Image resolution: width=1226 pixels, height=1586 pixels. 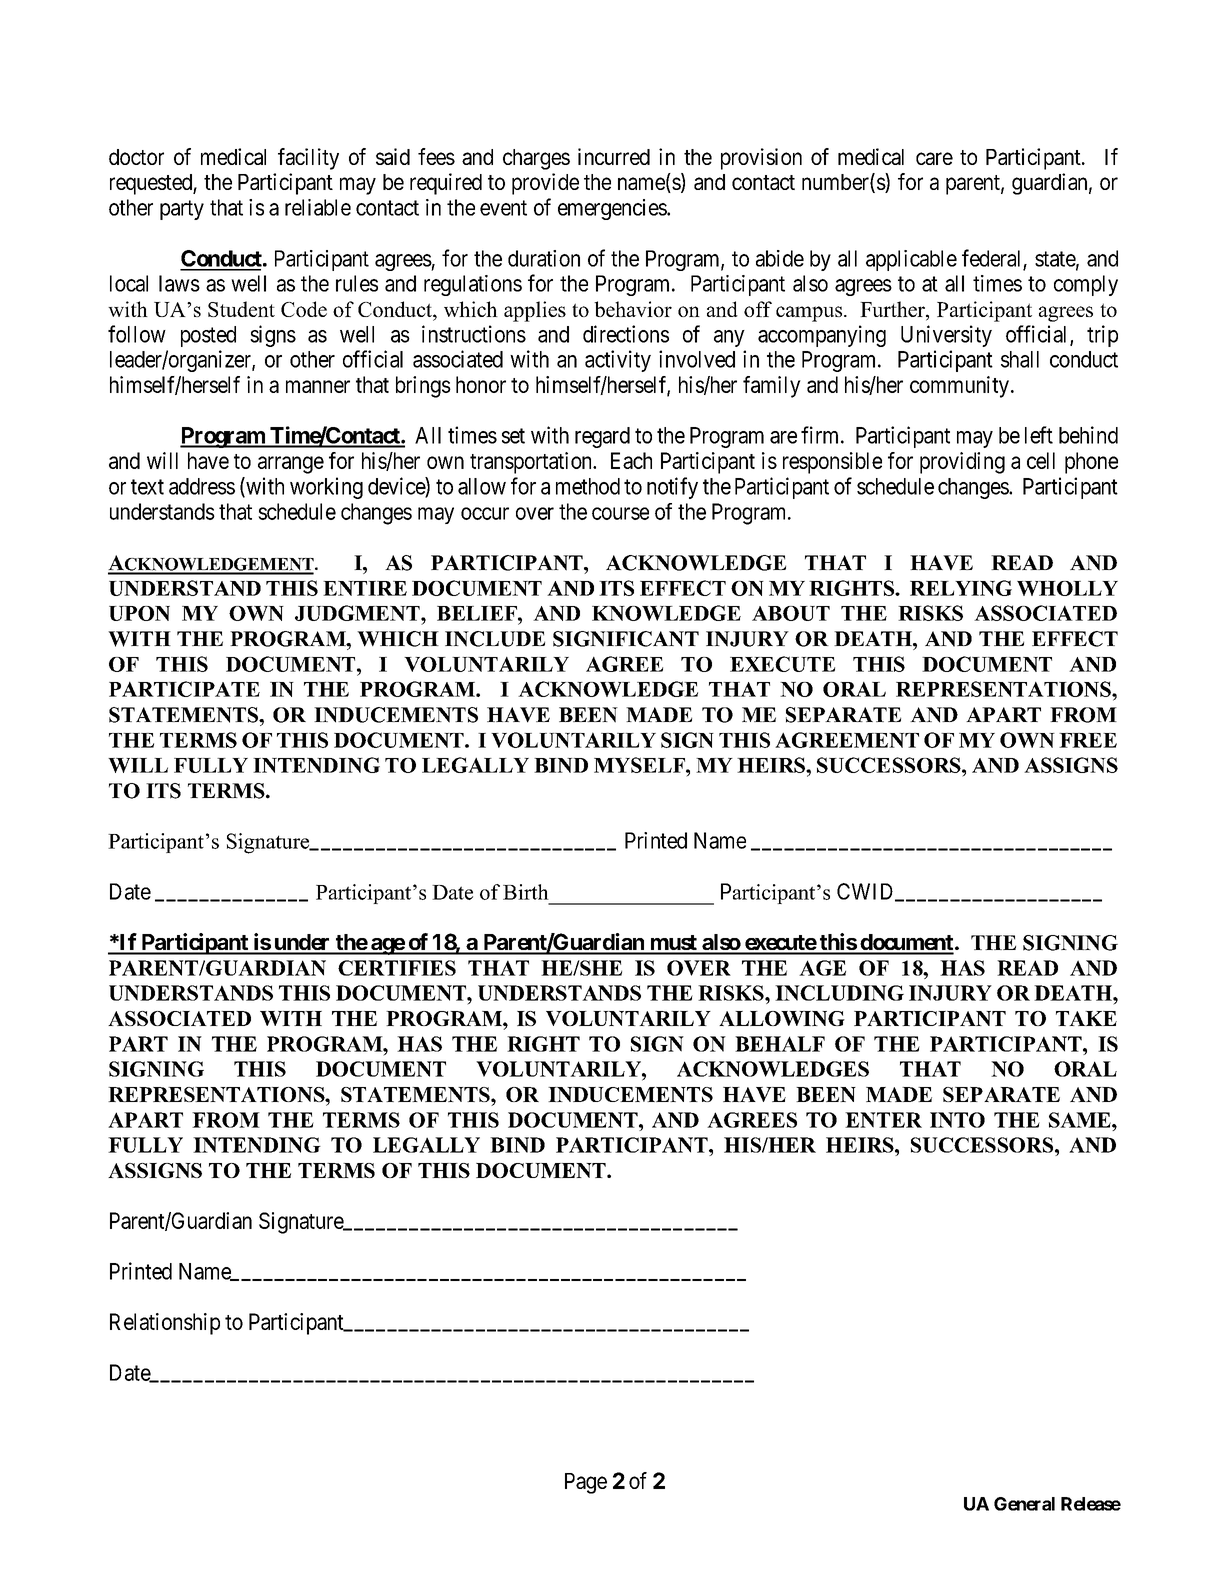 I want to click on care, so click(x=934, y=158).
